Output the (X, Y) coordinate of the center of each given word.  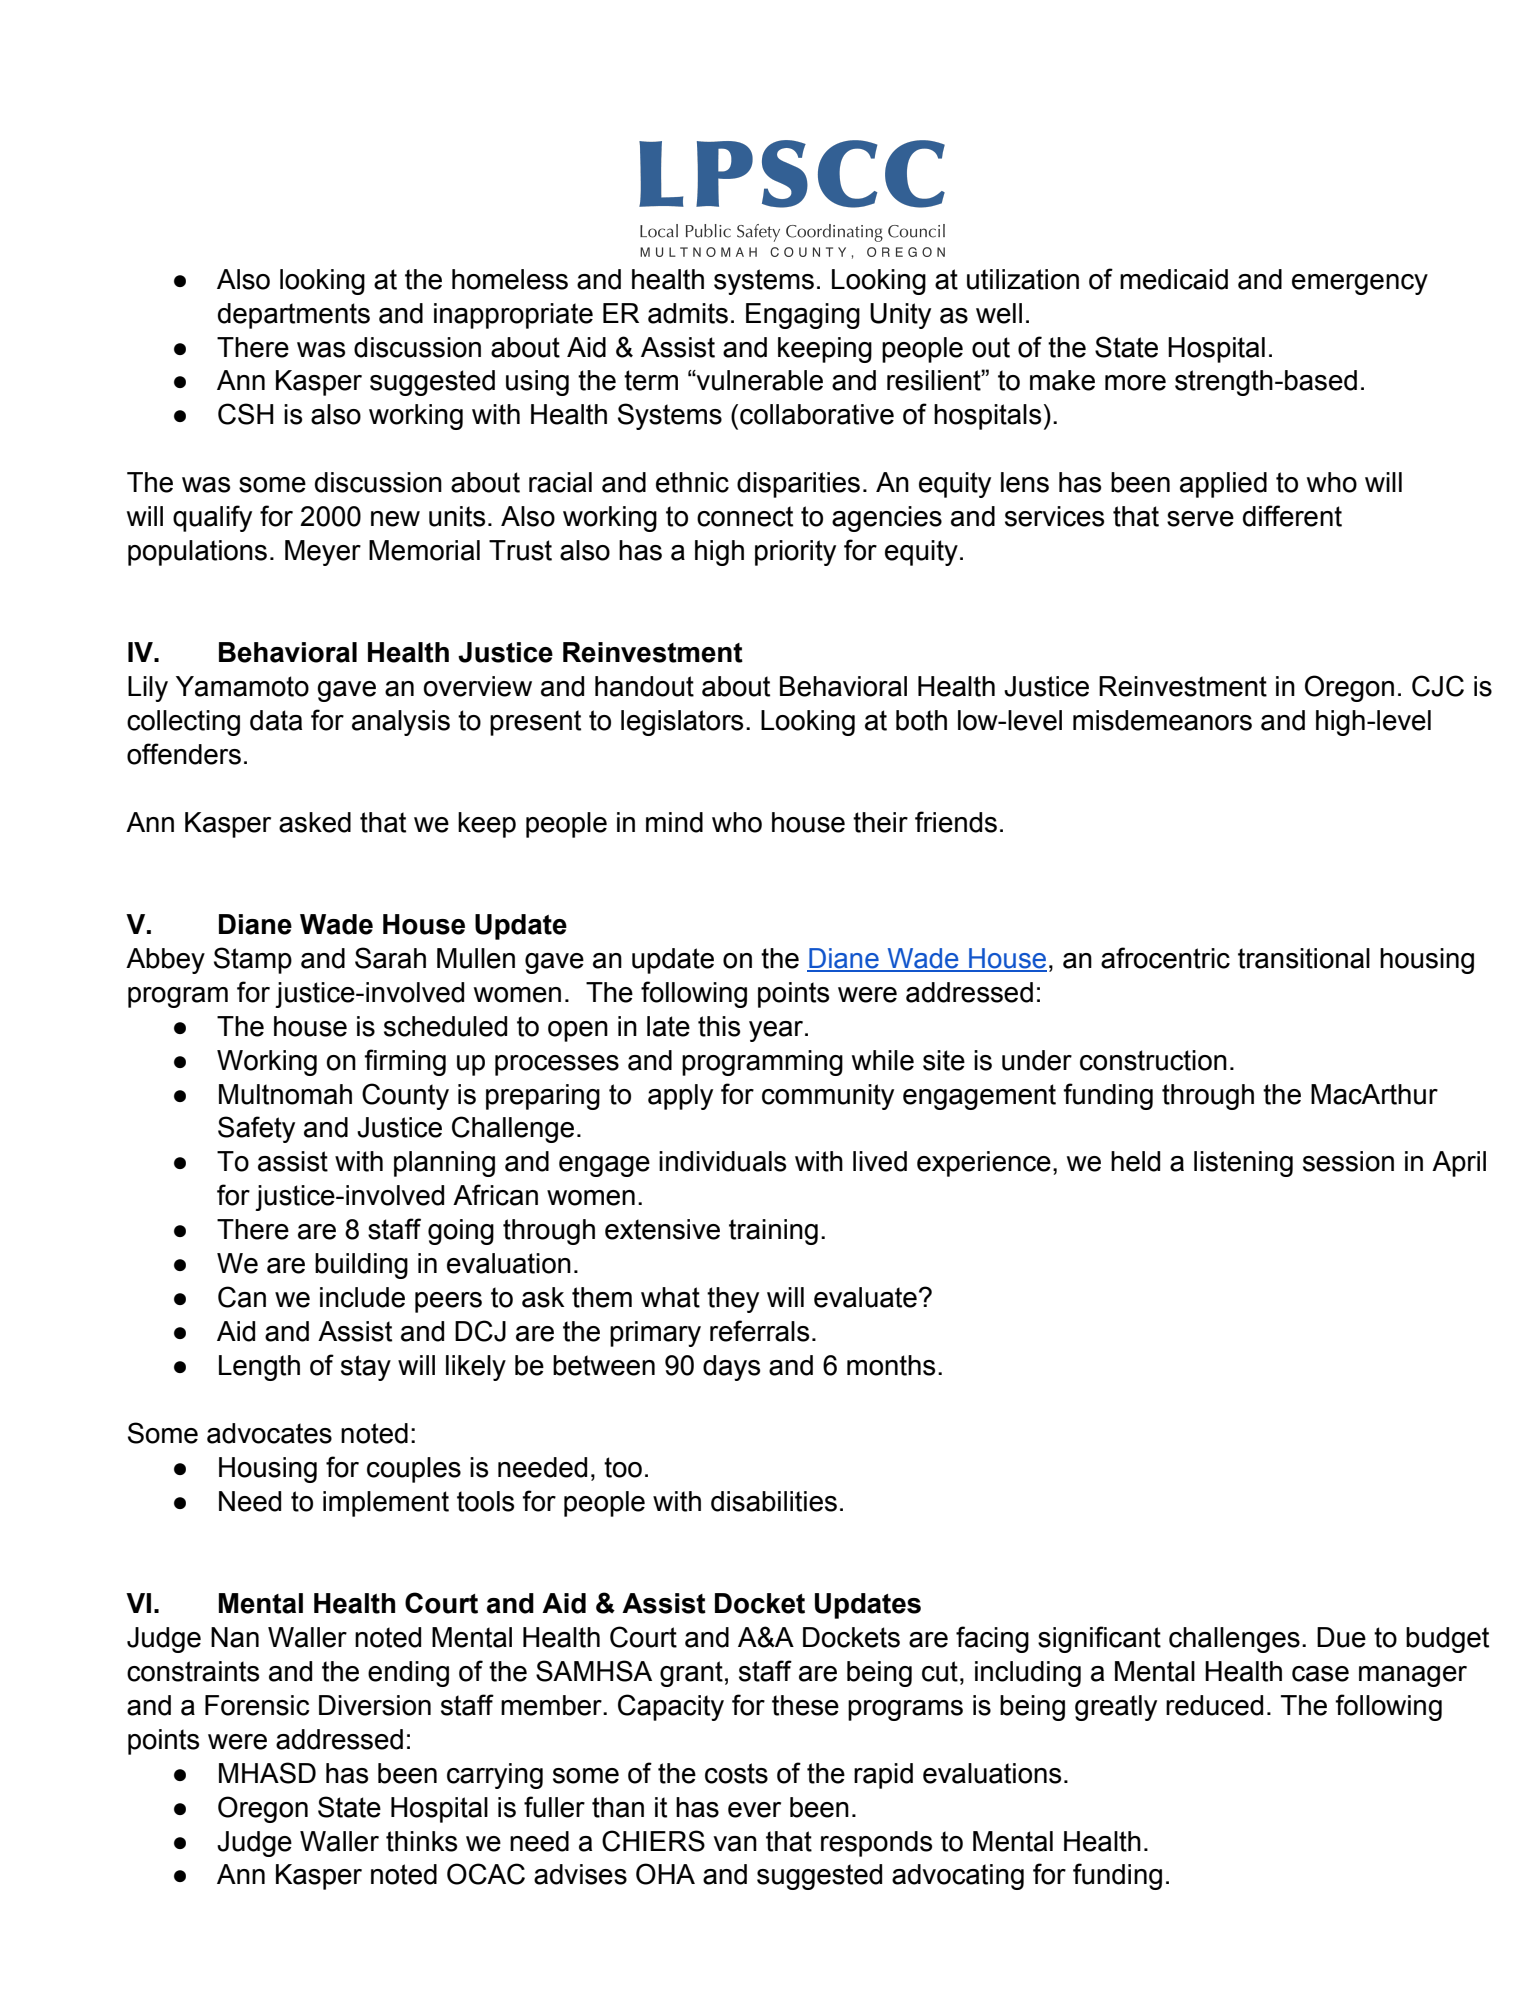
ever (754, 1810)
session (1348, 1161)
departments (294, 316)
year (777, 1031)
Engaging (803, 316)
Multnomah (285, 1094)
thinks (421, 1841)
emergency (1360, 284)
